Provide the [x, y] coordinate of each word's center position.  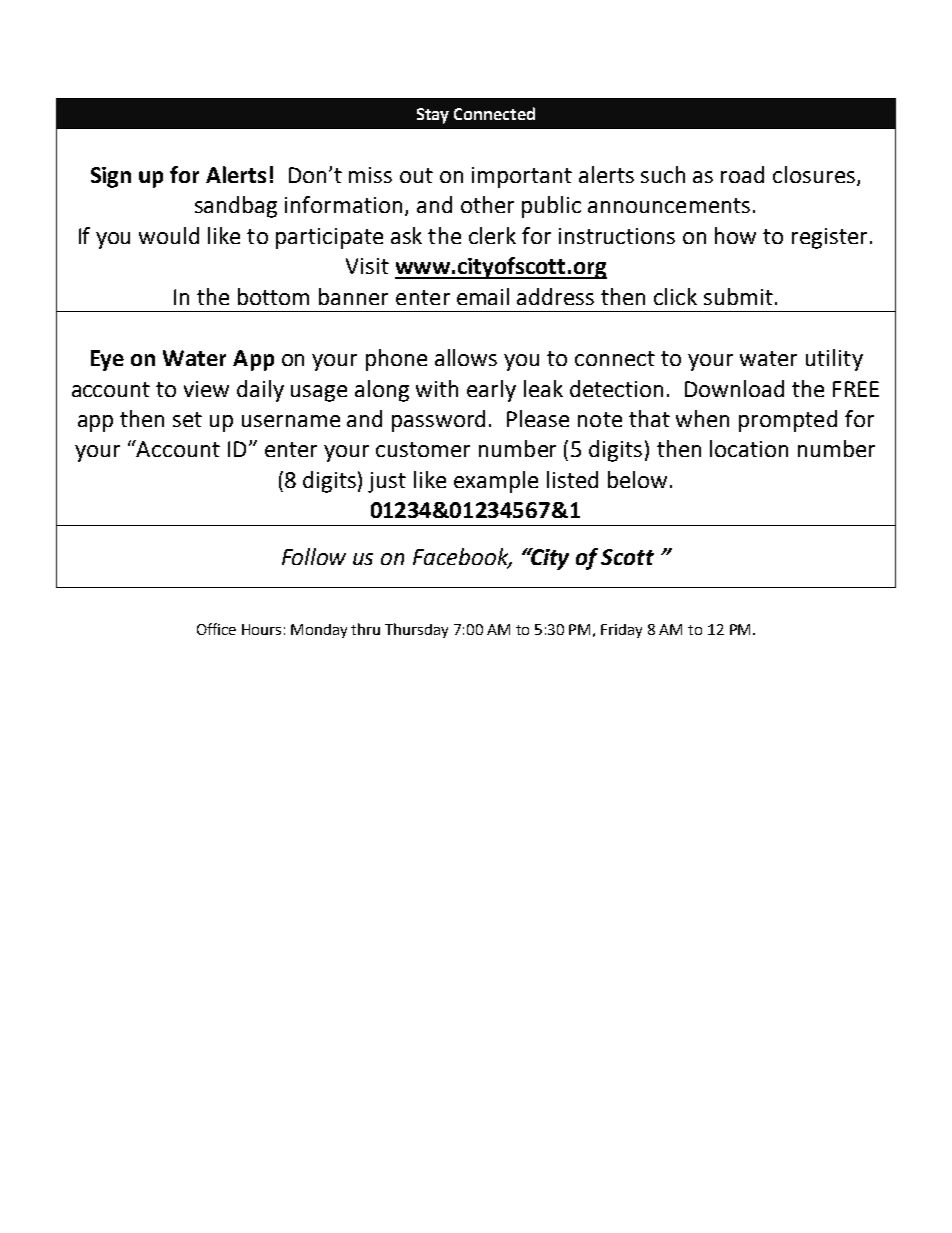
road [742, 174]
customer [423, 449]
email [483, 296]
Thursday [416, 630]
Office [216, 629]
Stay [433, 116]
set [187, 419]
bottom [273, 296]
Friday [621, 631]
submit [738, 296]
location [749, 448]
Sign [111, 177]
